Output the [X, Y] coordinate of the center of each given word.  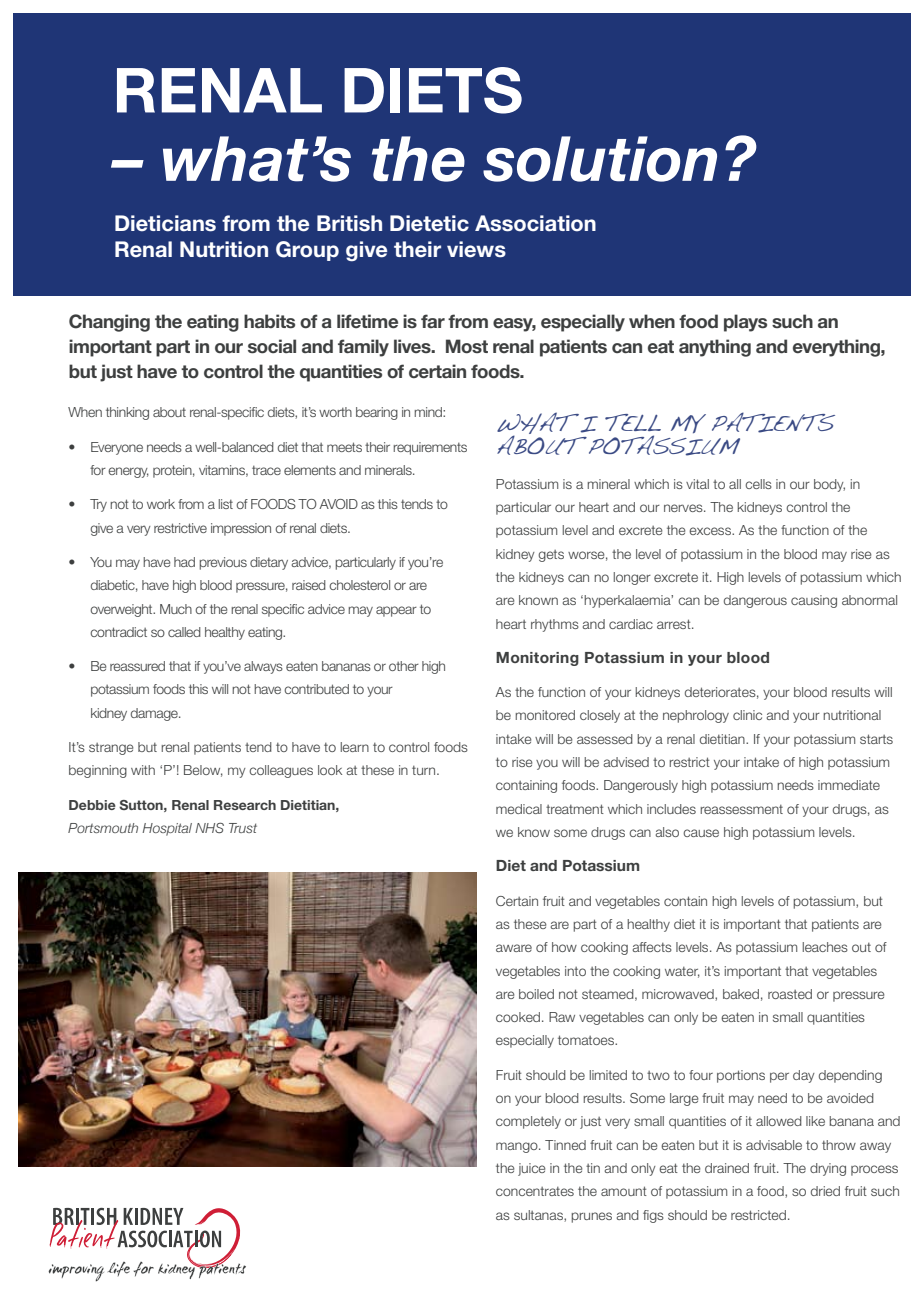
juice [532, 1169]
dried [825, 1191]
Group [307, 251]
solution [600, 159]
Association [535, 223]
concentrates [535, 1191]
